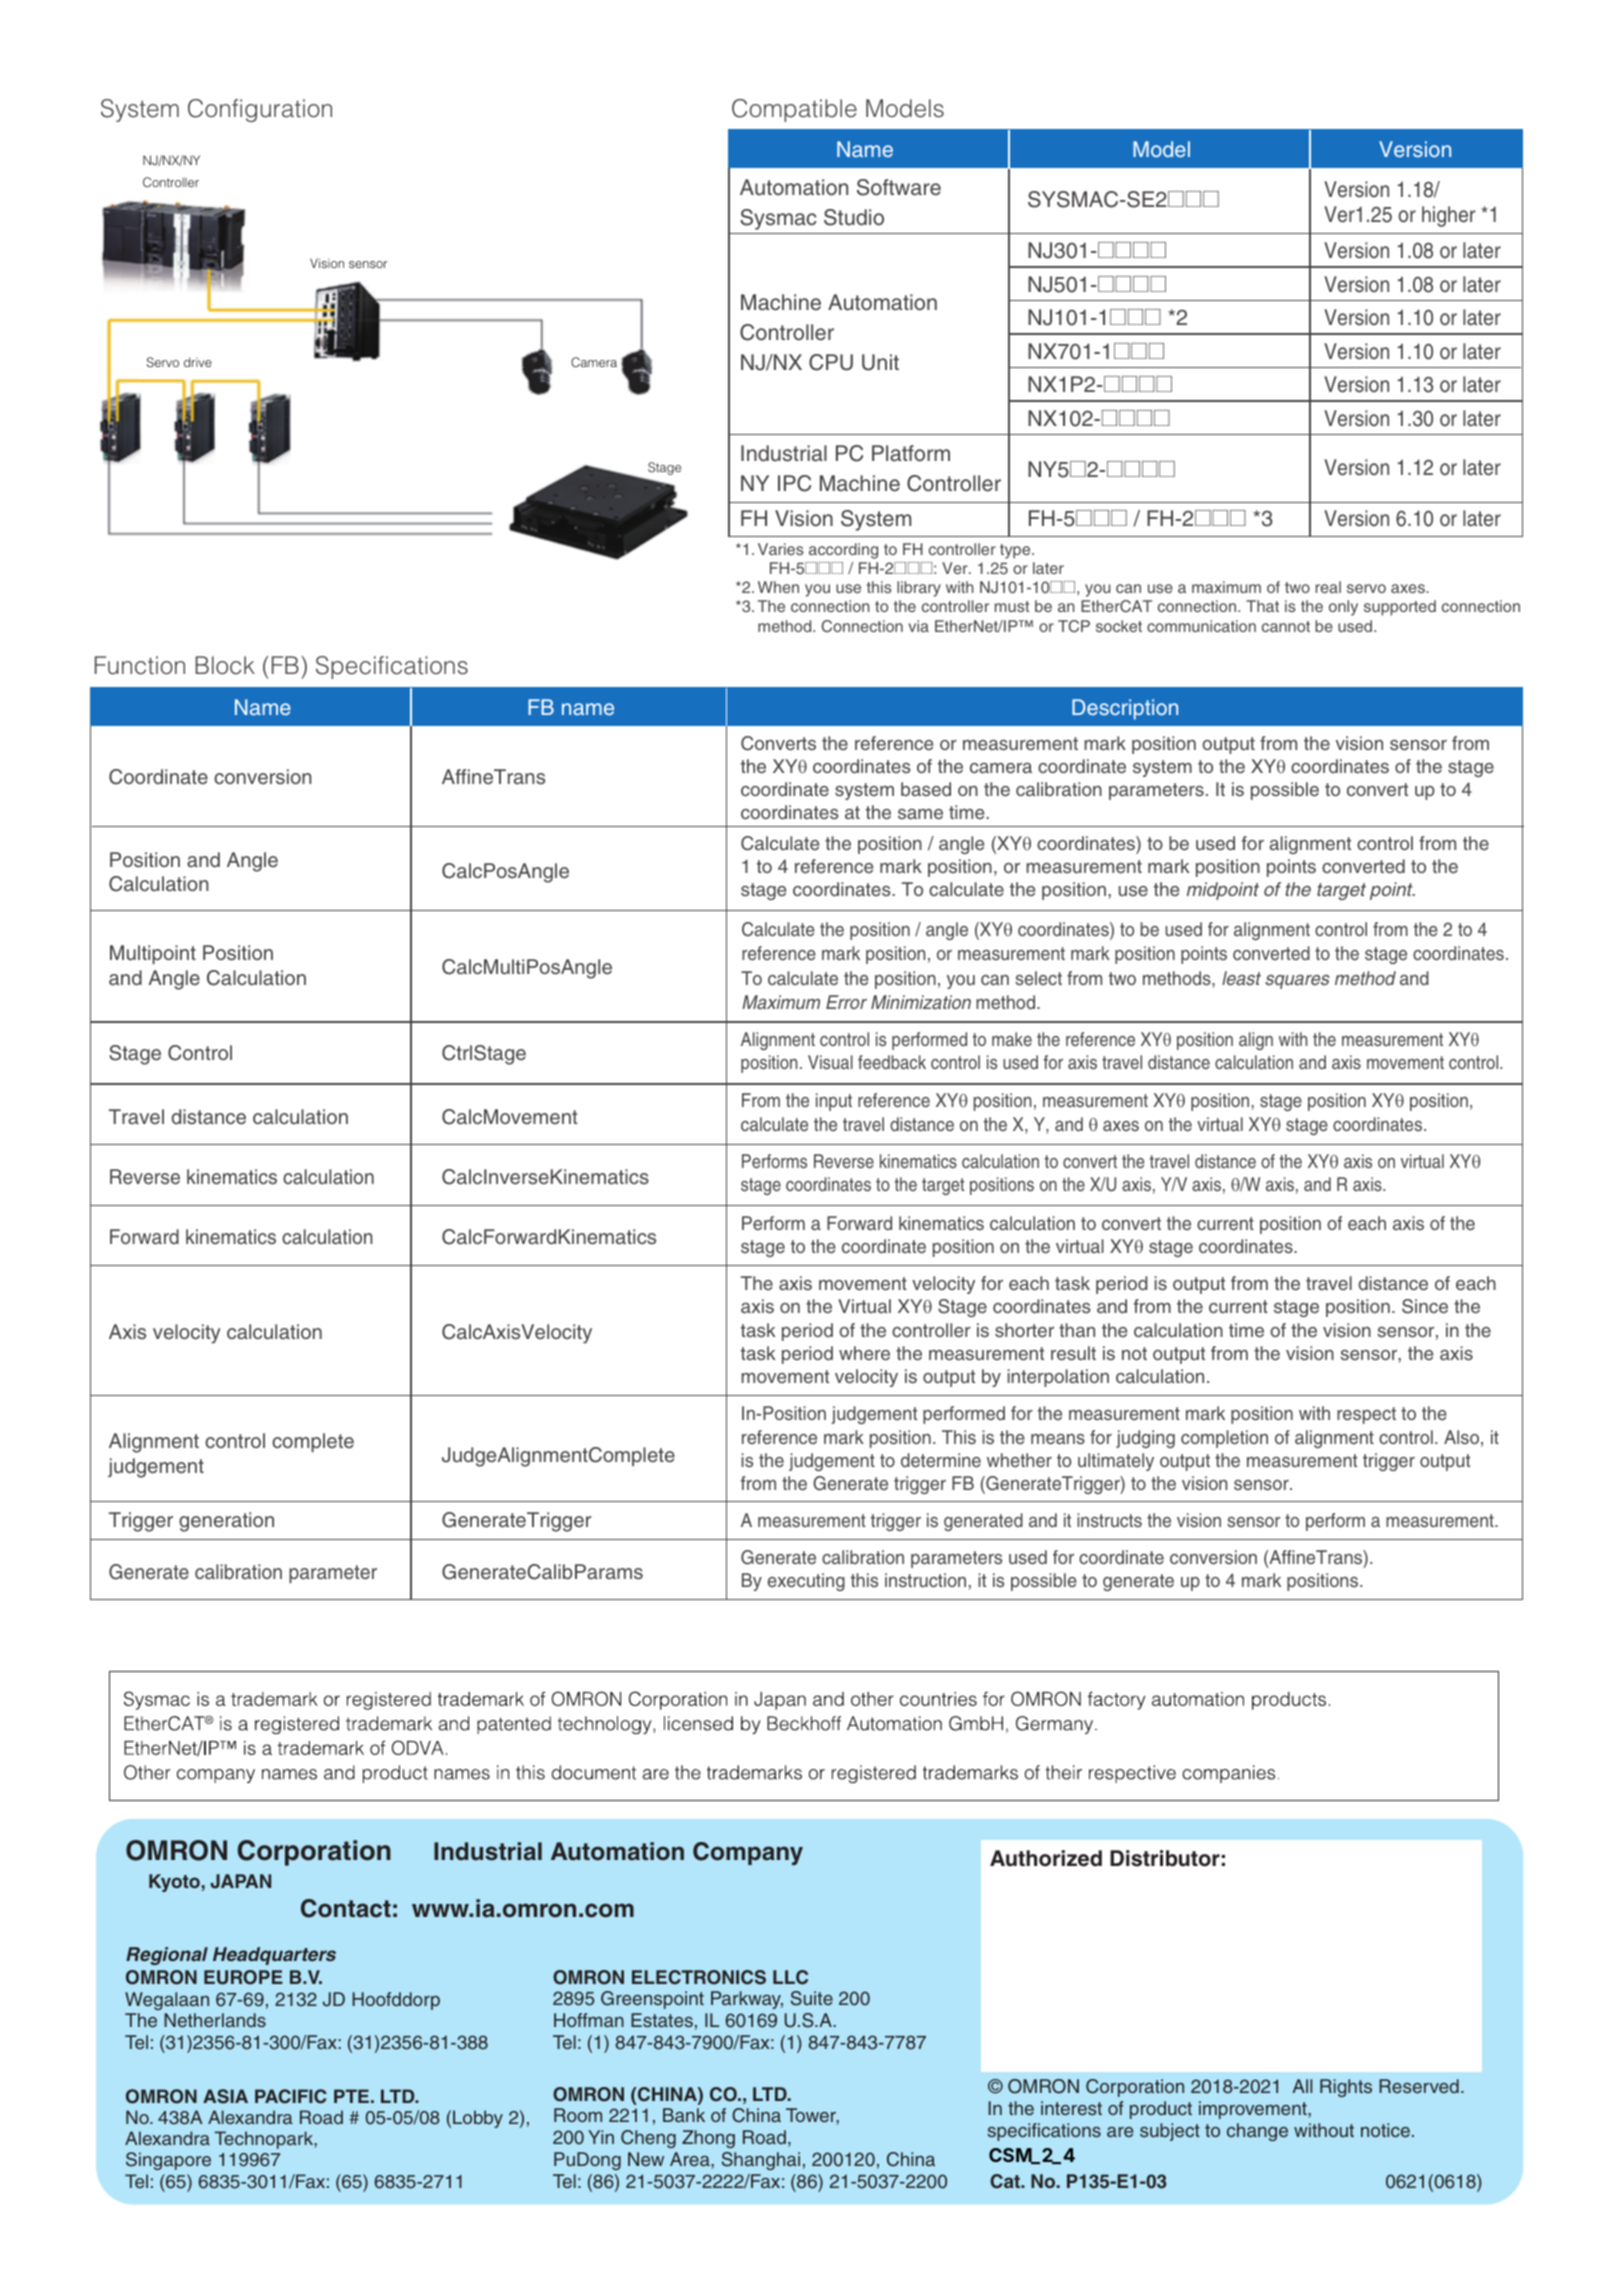  Describe the element at coordinates (1448, 216) in the document. I see `higher` at that location.
